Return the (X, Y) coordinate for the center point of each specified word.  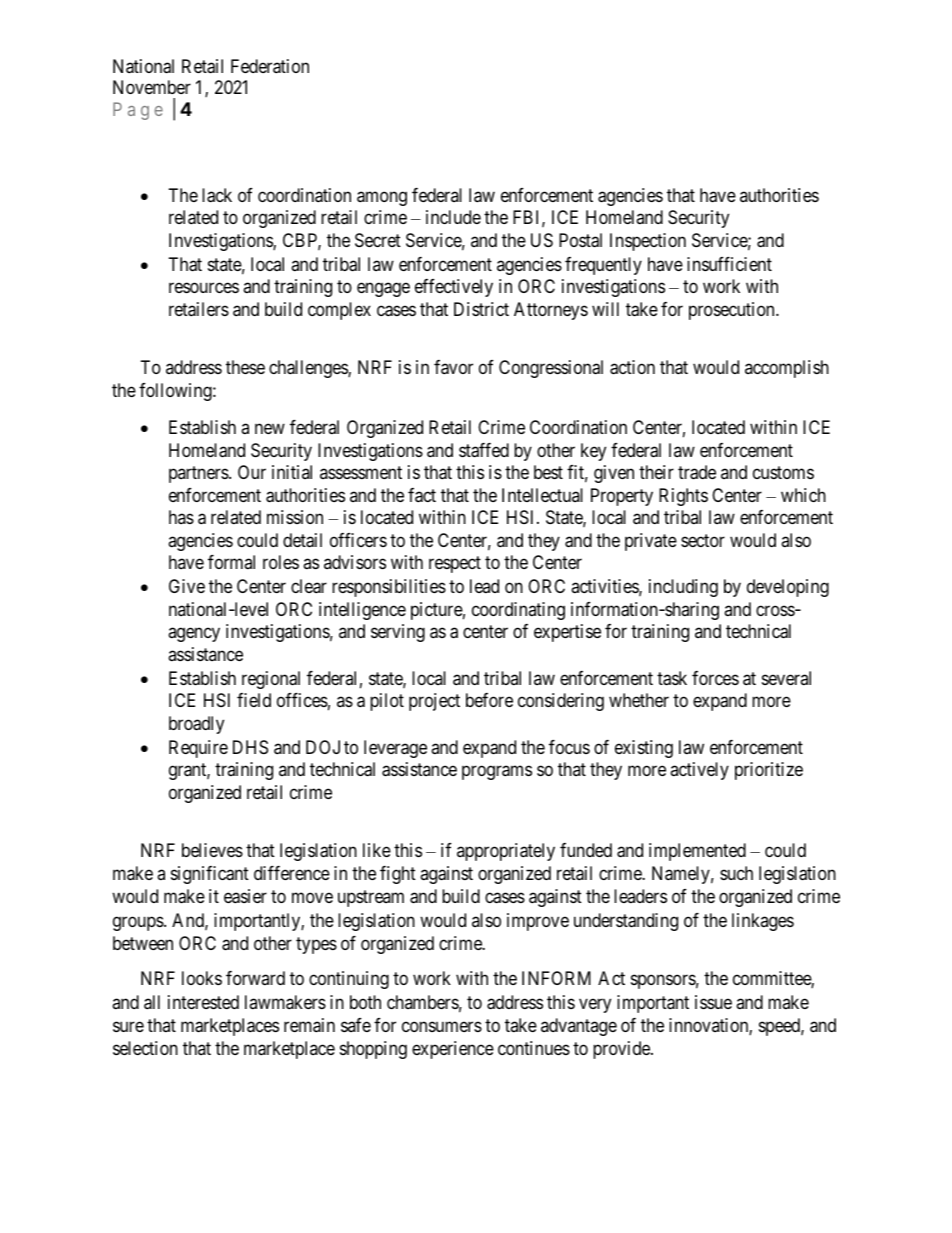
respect (455, 565)
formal (231, 562)
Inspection (648, 242)
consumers (442, 1026)
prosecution (733, 311)
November (152, 87)
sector (703, 540)
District (481, 309)
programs (497, 773)
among (382, 198)
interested (203, 1002)
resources (204, 287)
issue (713, 1002)
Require (198, 749)
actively (699, 771)
